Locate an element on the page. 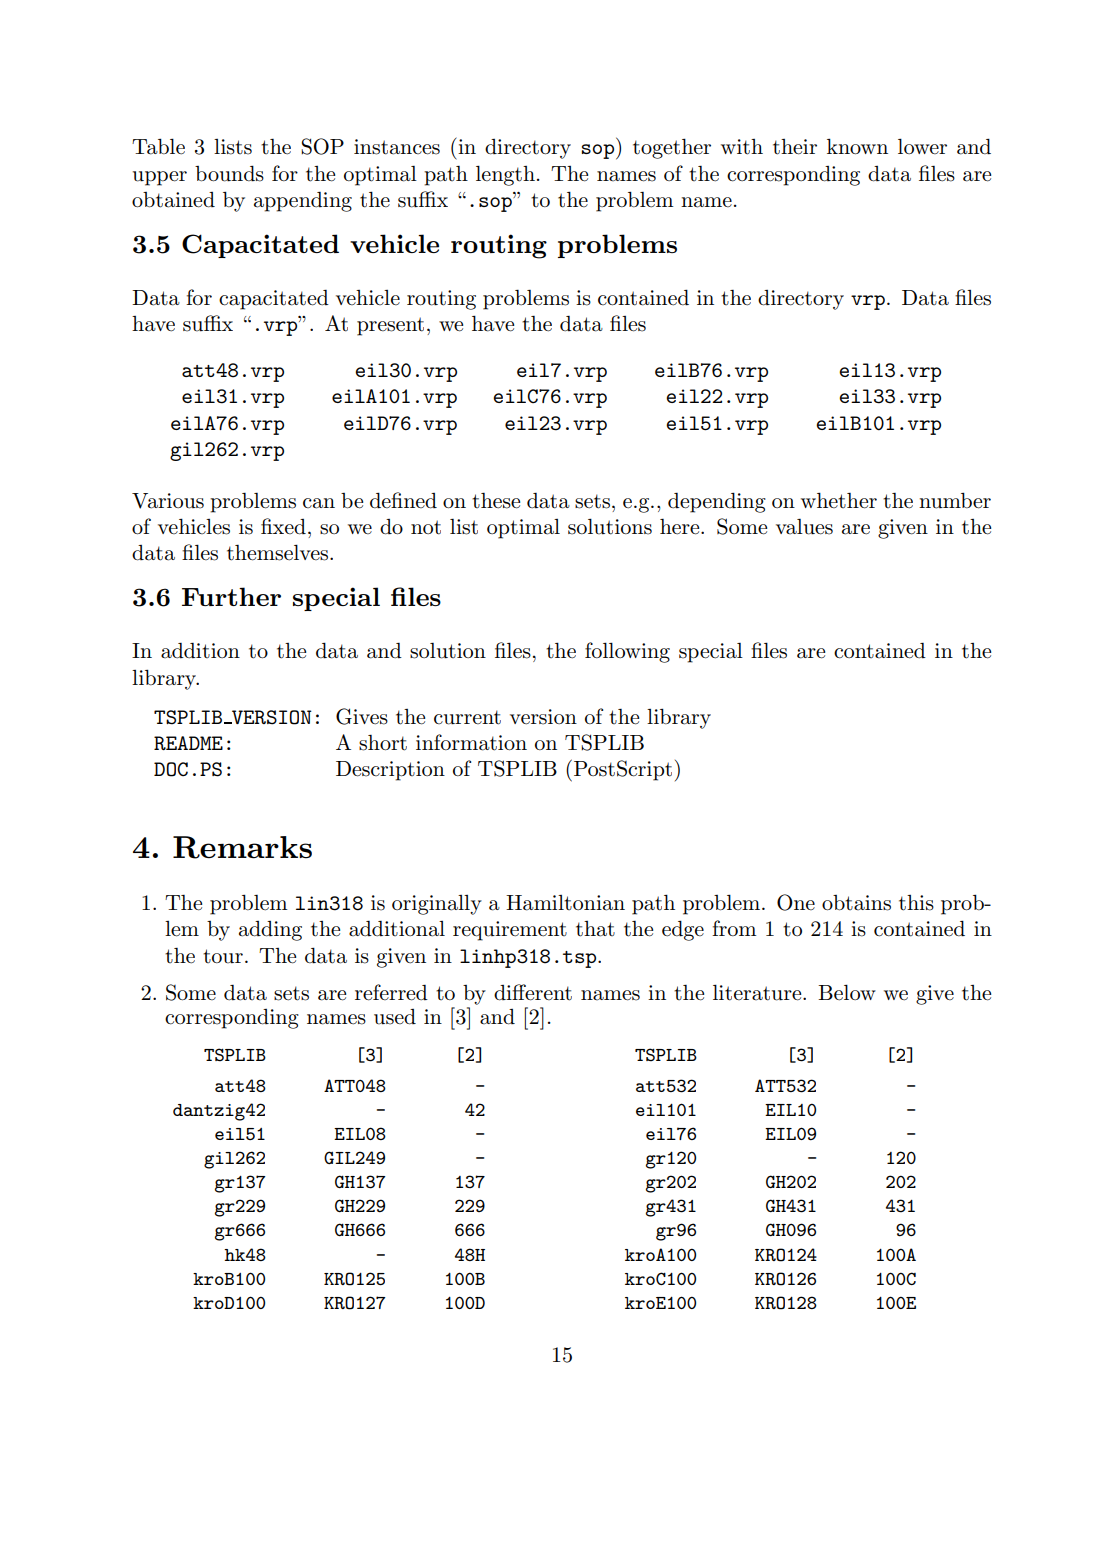  can is located at coordinates (319, 503).
